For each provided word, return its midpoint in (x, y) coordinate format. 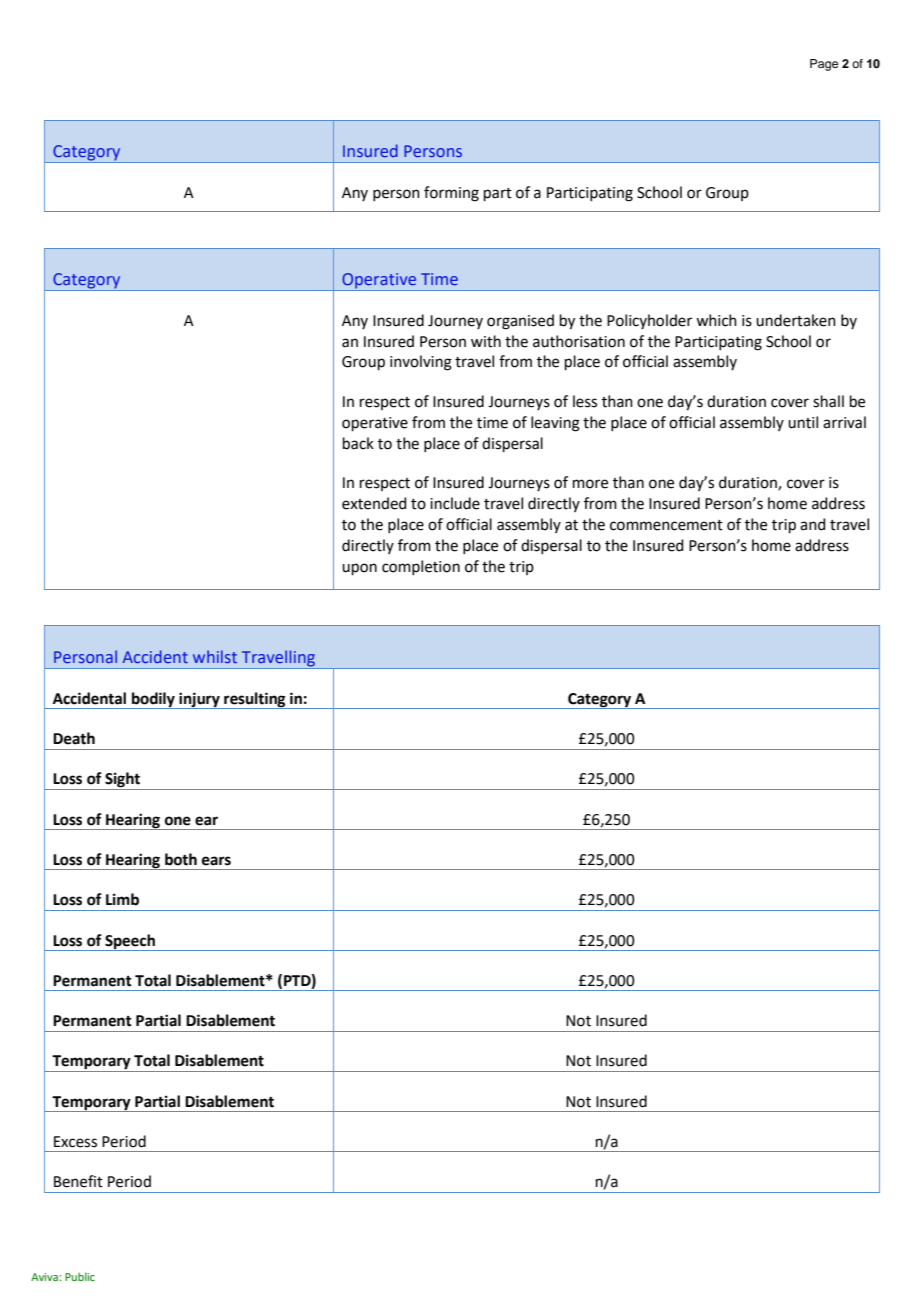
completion (421, 567)
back (358, 443)
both (181, 859)
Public (80, 1276)
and (813, 524)
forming (451, 194)
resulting (255, 700)
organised (520, 322)
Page (824, 65)
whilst (215, 656)
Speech (130, 942)
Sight (123, 781)
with (486, 341)
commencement (666, 525)
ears (216, 861)
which (716, 320)
